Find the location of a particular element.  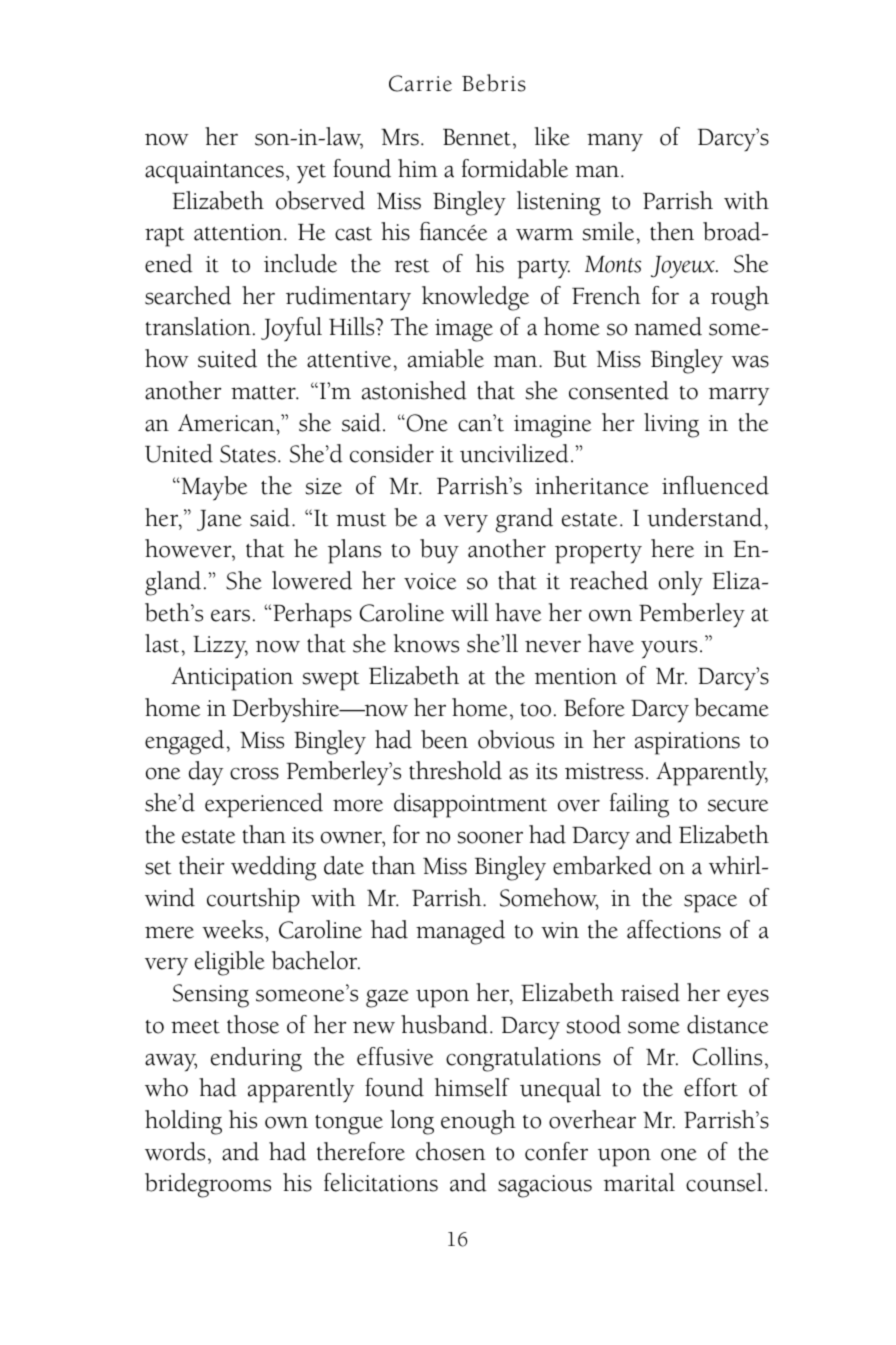

States is located at coordinates (248, 454).
